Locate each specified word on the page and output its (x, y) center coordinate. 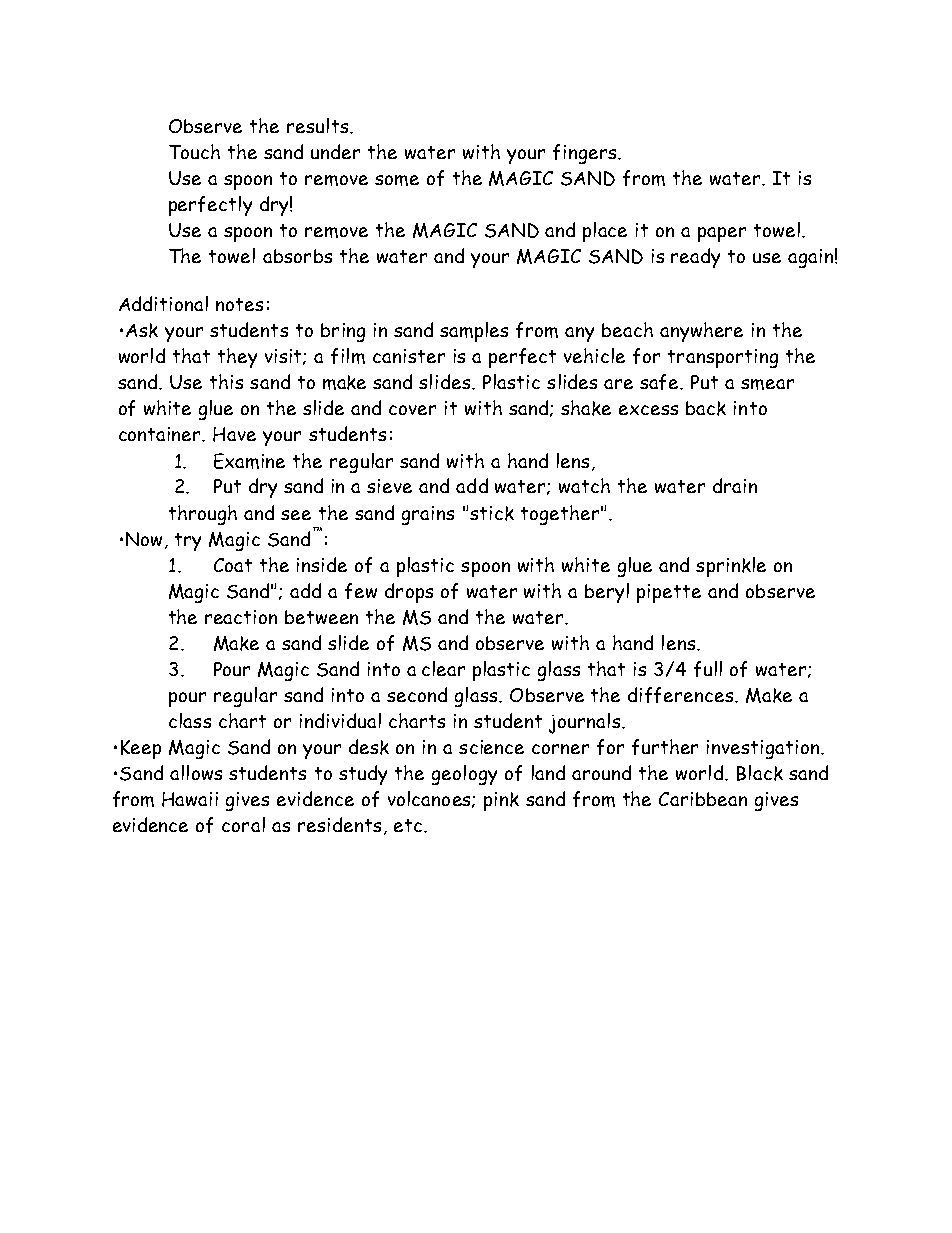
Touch (194, 151)
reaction (241, 617)
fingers (586, 154)
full (708, 669)
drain (735, 485)
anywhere (701, 332)
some (397, 180)
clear (443, 668)
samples (474, 332)
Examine (249, 461)
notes (239, 304)
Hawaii (190, 799)
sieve (389, 486)
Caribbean (703, 799)
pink (501, 801)
